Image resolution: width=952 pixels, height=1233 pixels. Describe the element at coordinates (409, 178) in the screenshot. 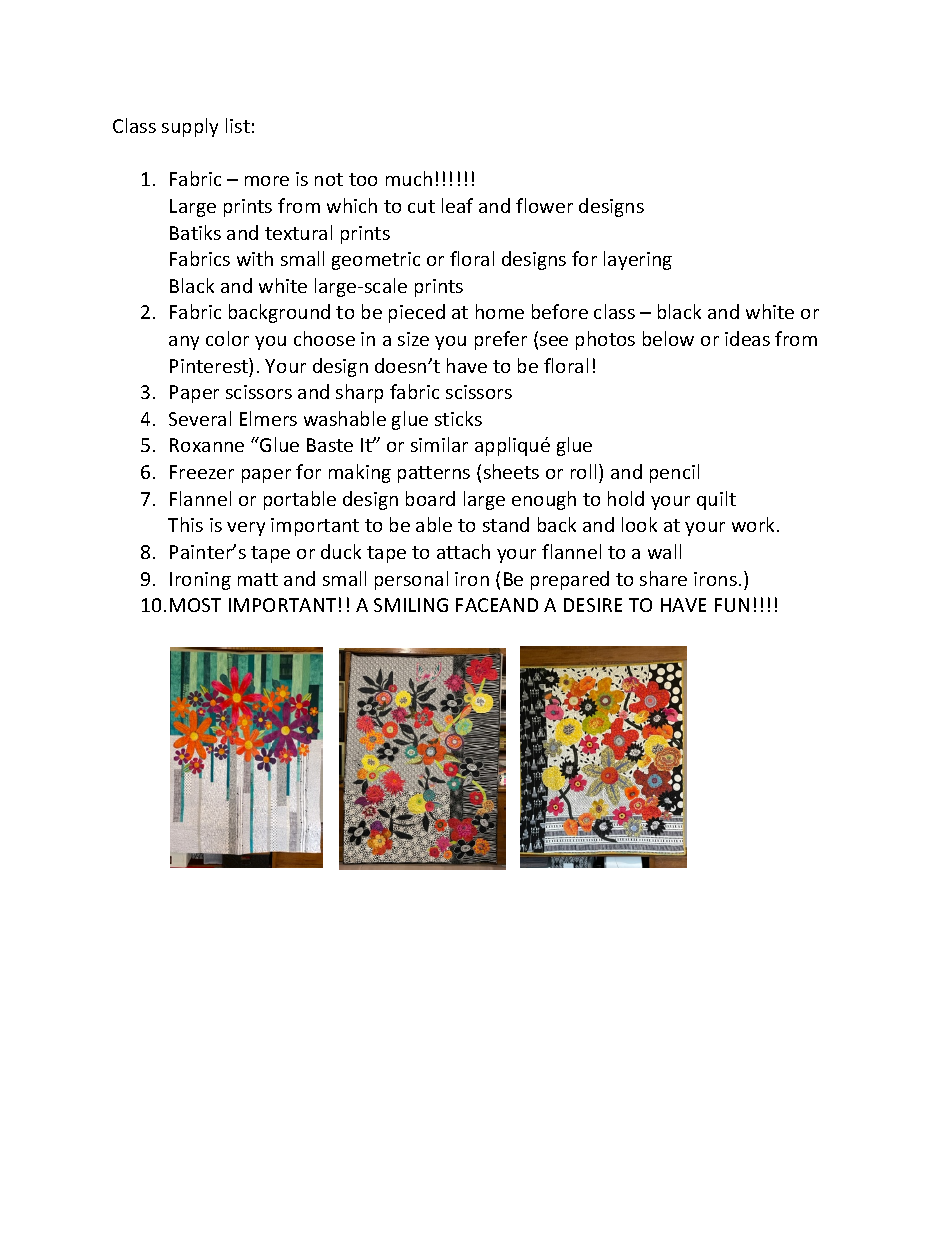

I see `much` at that location.
